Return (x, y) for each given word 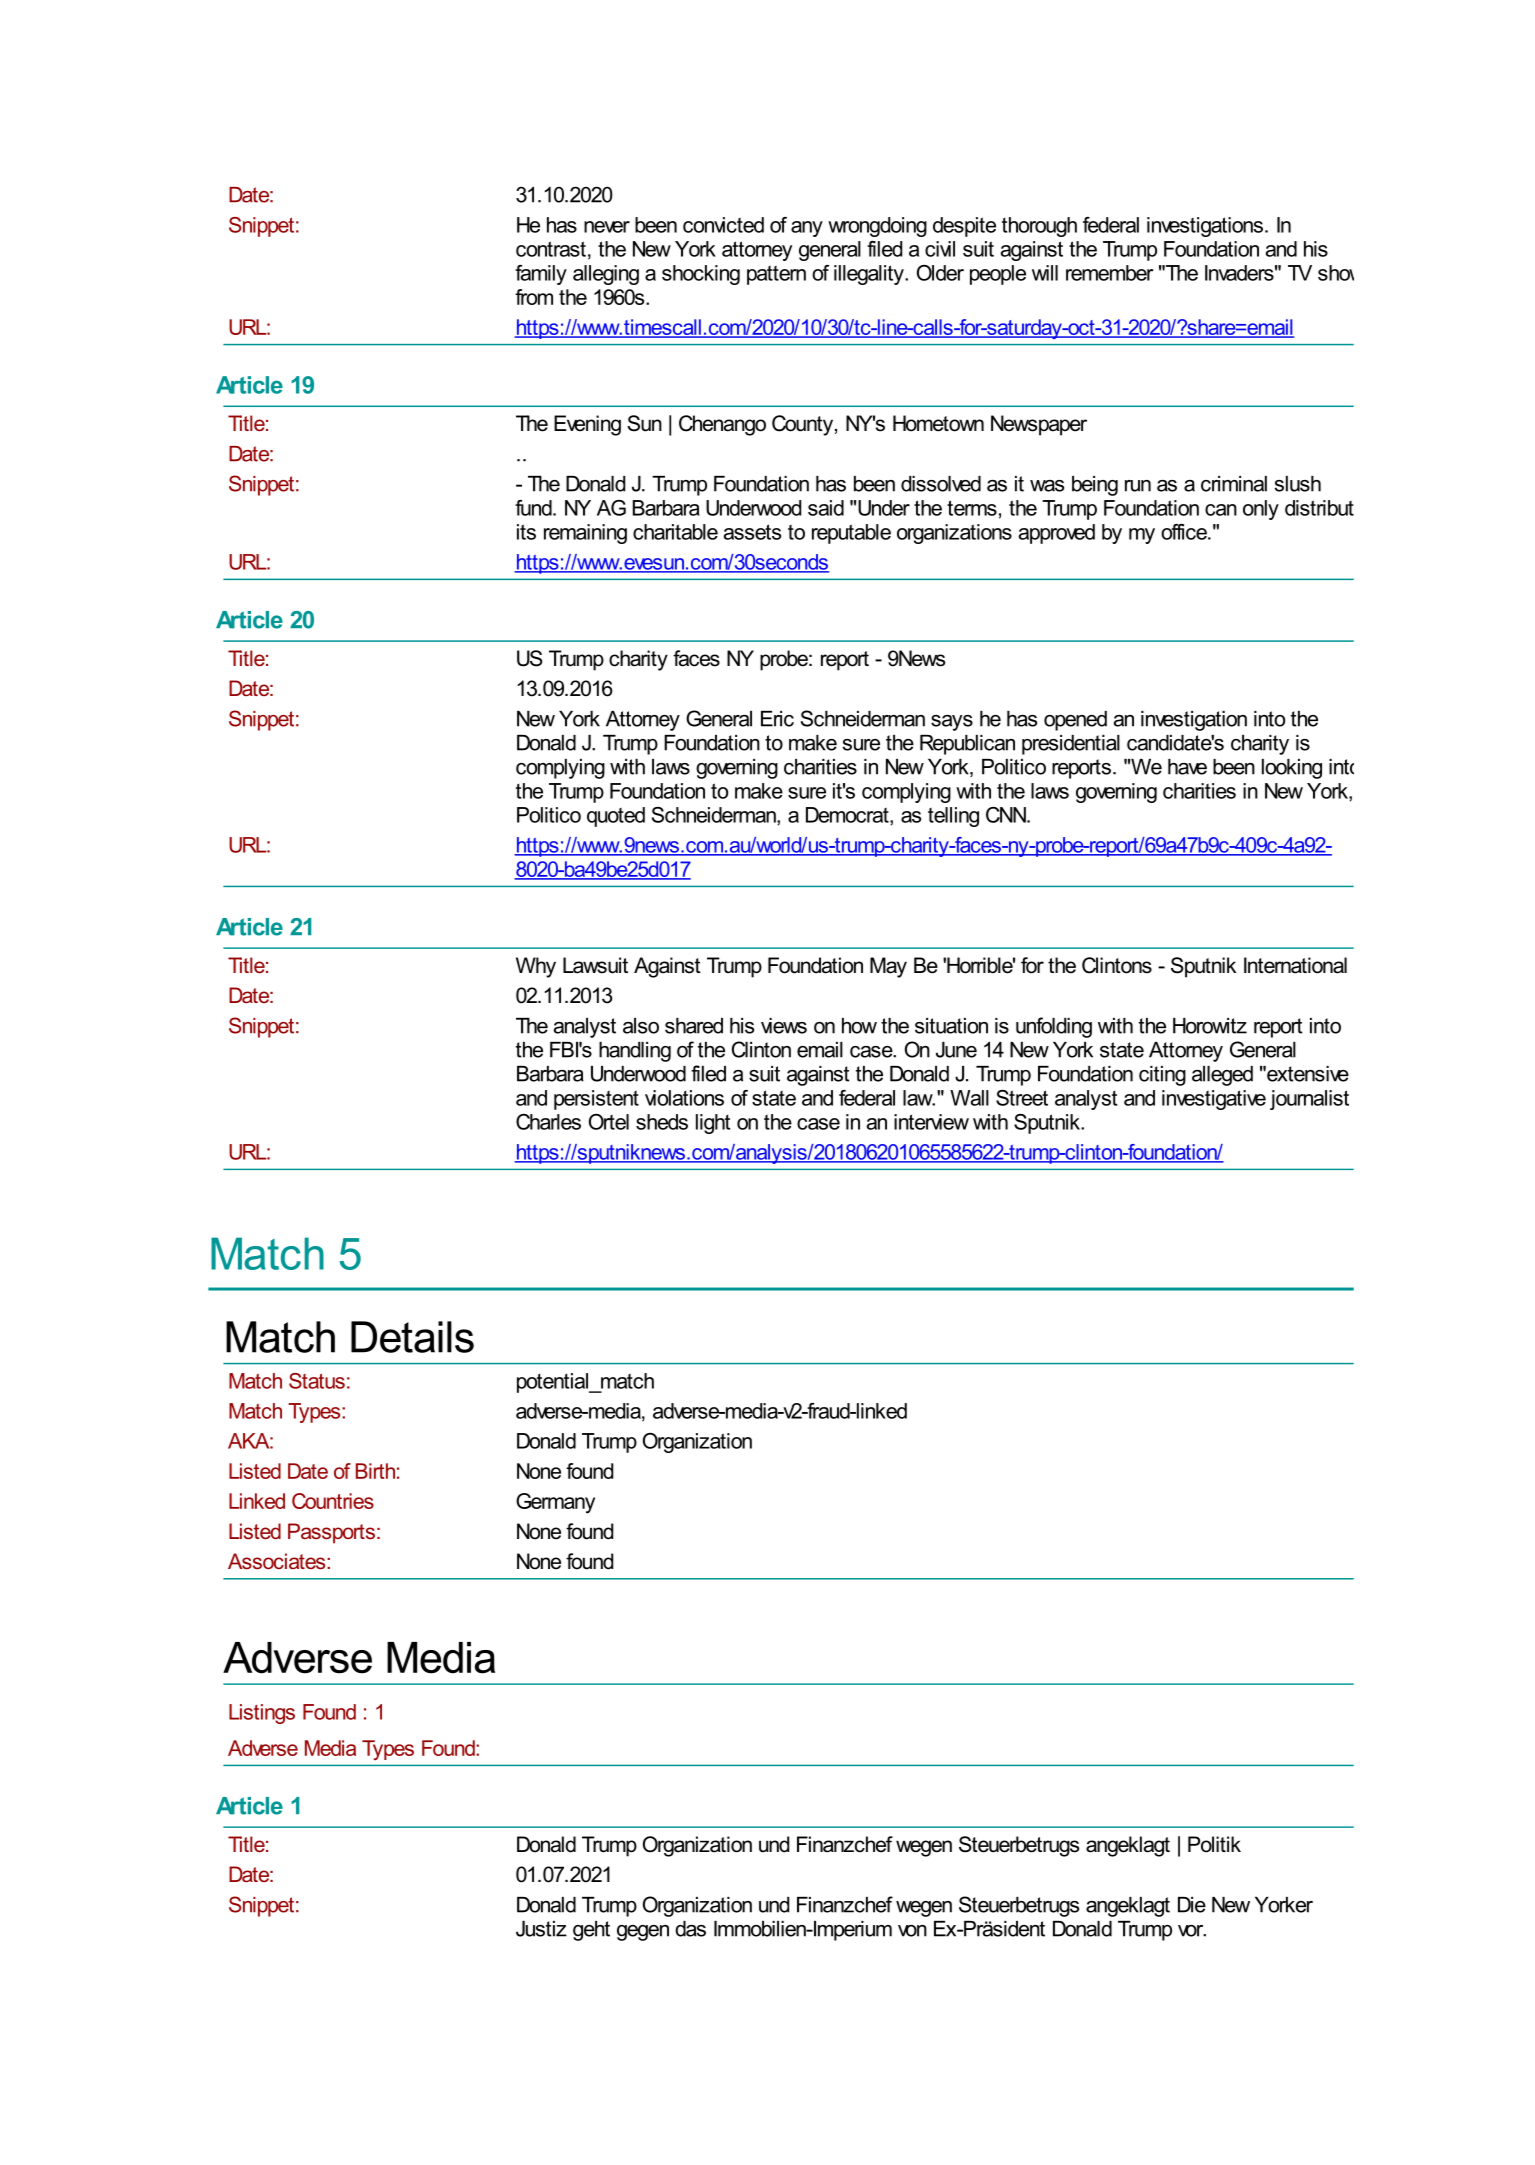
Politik (1214, 1844)
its (526, 532)
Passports (331, 1533)
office (1185, 532)
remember (1109, 273)
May (888, 967)
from (534, 297)
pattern (776, 275)
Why (536, 967)
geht (591, 1931)
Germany (555, 1503)
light (713, 1124)
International (1295, 965)
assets (752, 532)
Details (412, 1337)
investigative (1214, 1100)
